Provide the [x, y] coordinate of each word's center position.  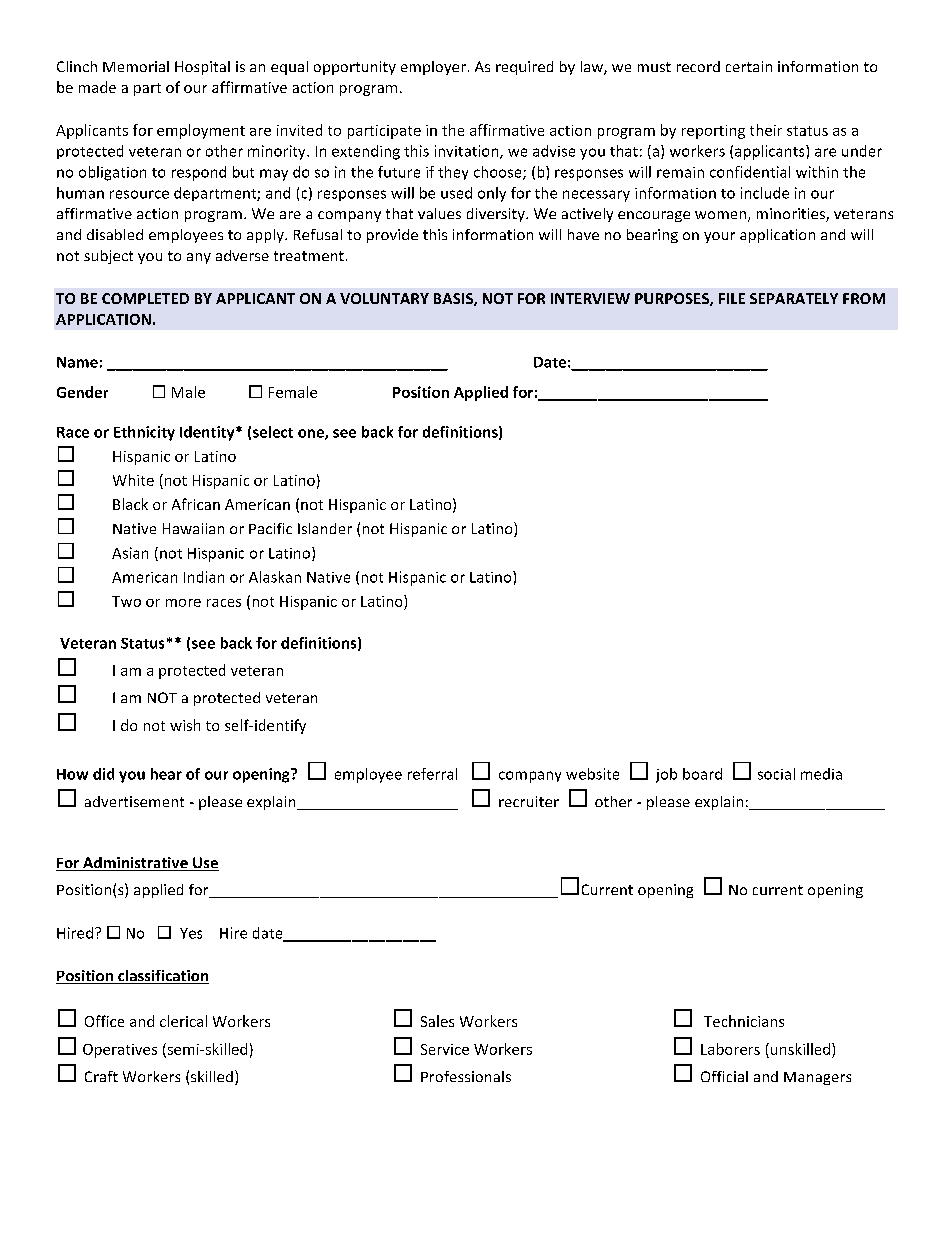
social [776, 774]
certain [749, 66]
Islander [325, 528]
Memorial [136, 66]
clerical [183, 1021]
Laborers [730, 1049]
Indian [204, 577]
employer [433, 68]
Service [445, 1049]
